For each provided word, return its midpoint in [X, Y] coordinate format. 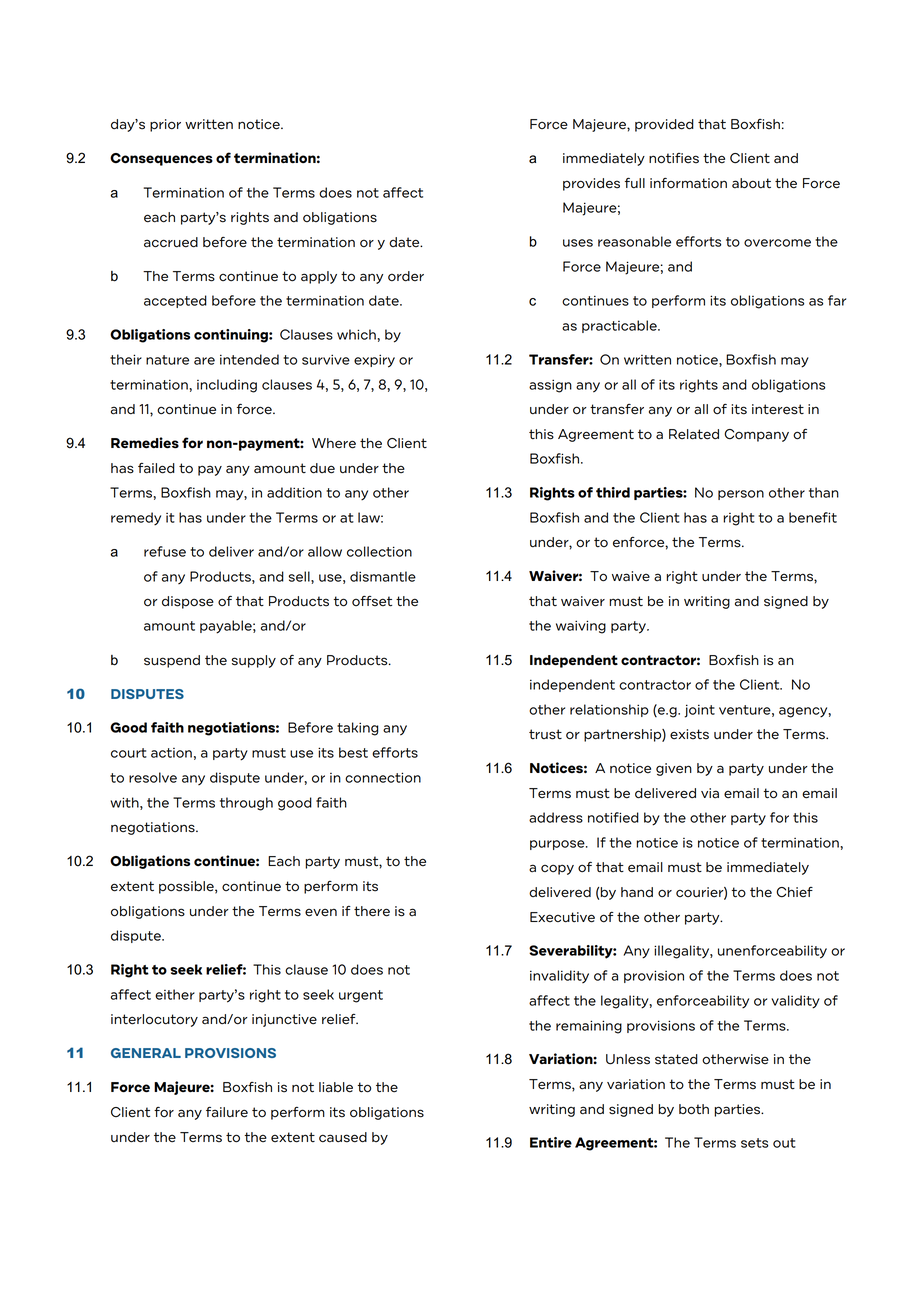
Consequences [161, 159]
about [751, 183]
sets [754, 1143]
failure [227, 1112]
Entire [551, 1142]
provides [591, 184]
